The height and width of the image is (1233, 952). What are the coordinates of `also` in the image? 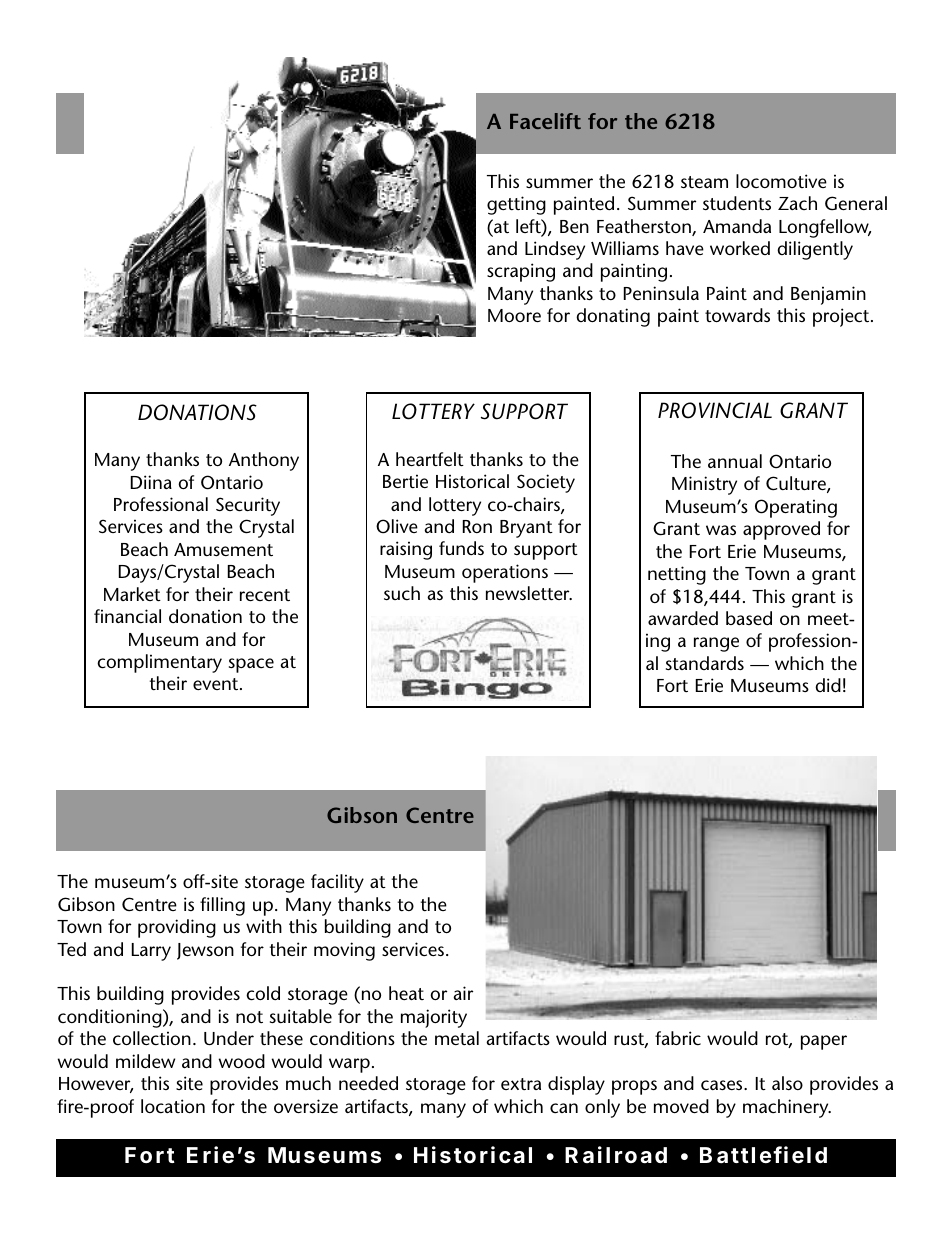 It's located at (787, 1083).
